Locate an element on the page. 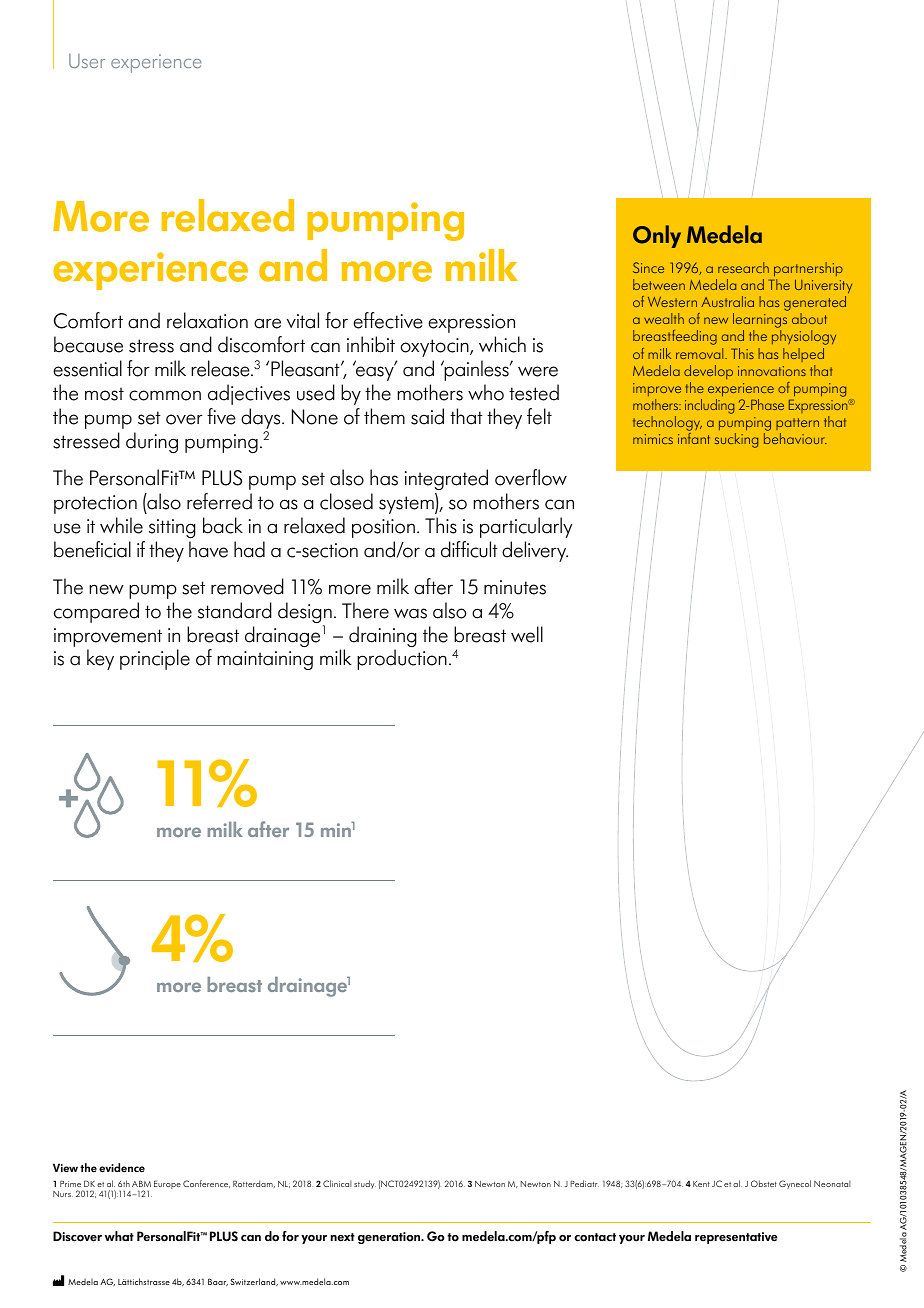  sitting is located at coordinates (172, 528).
